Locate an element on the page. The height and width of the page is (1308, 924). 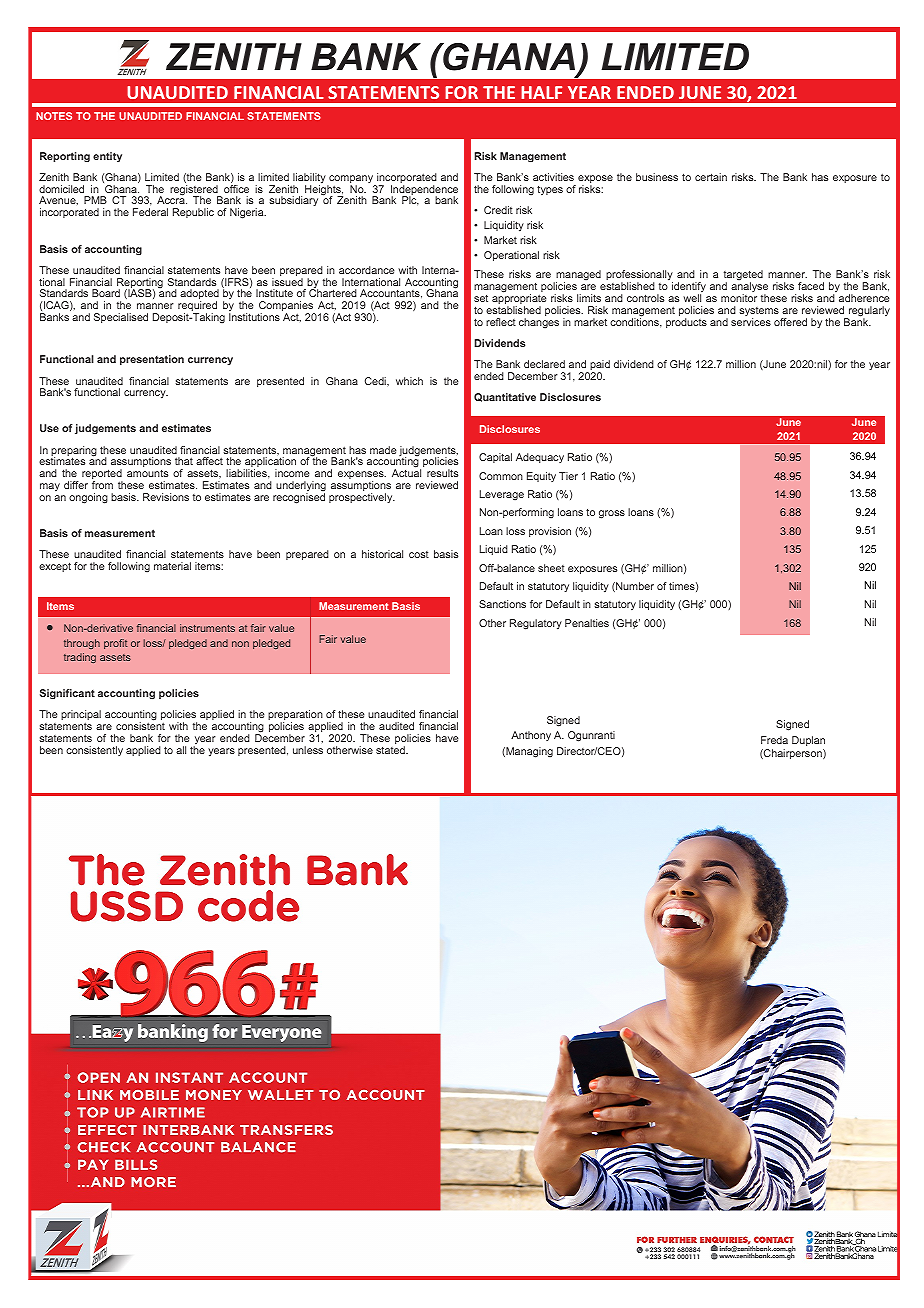
principal is located at coordinates (81, 716).
